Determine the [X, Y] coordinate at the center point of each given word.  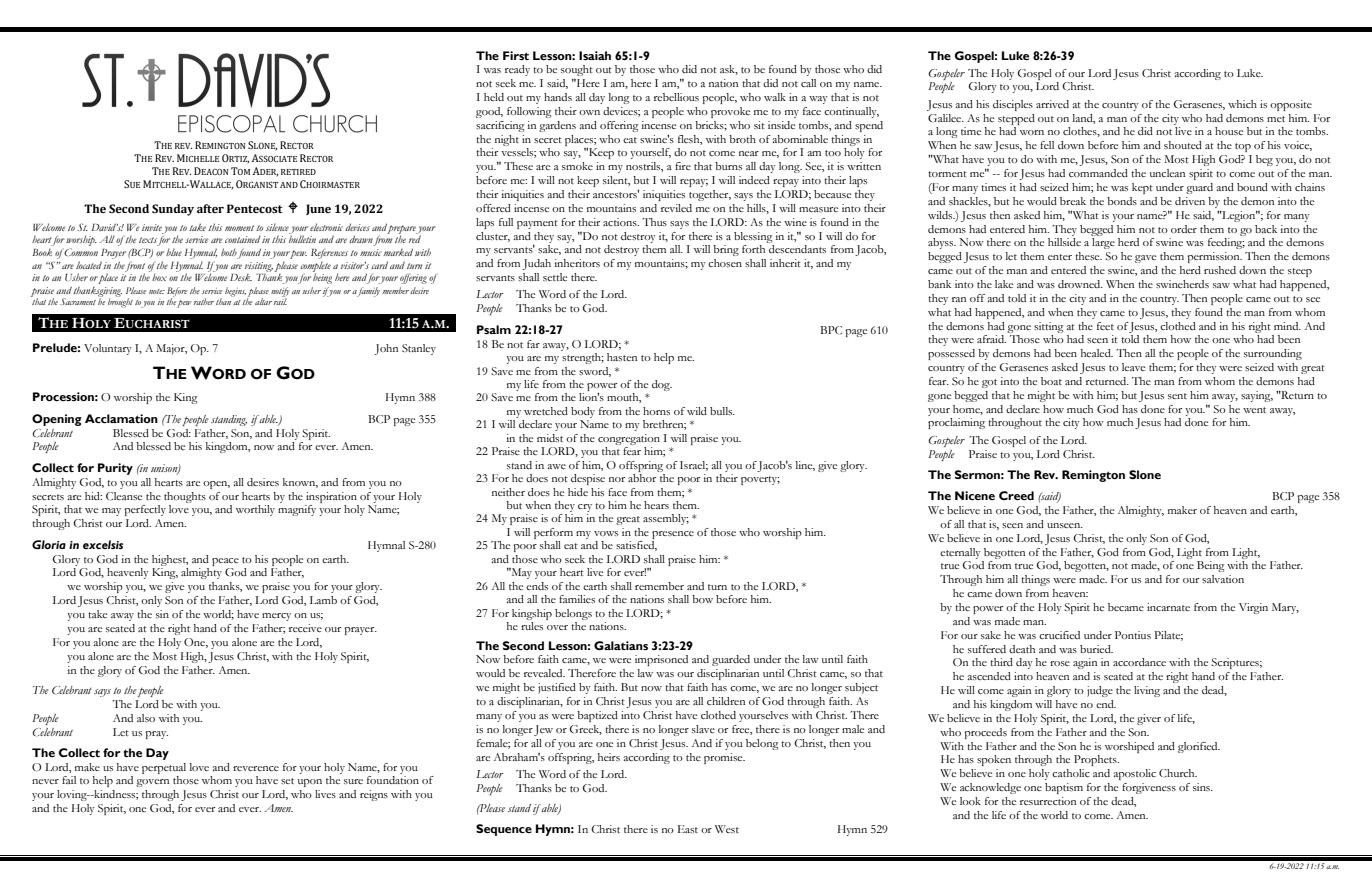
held [494, 97]
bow [702, 599]
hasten [622, 357]
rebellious [676, 97]
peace [225, 562]
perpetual [164, 768]
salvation [1223, 579]
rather [204, 301]
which [1242, 104]
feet [1105, 326]
